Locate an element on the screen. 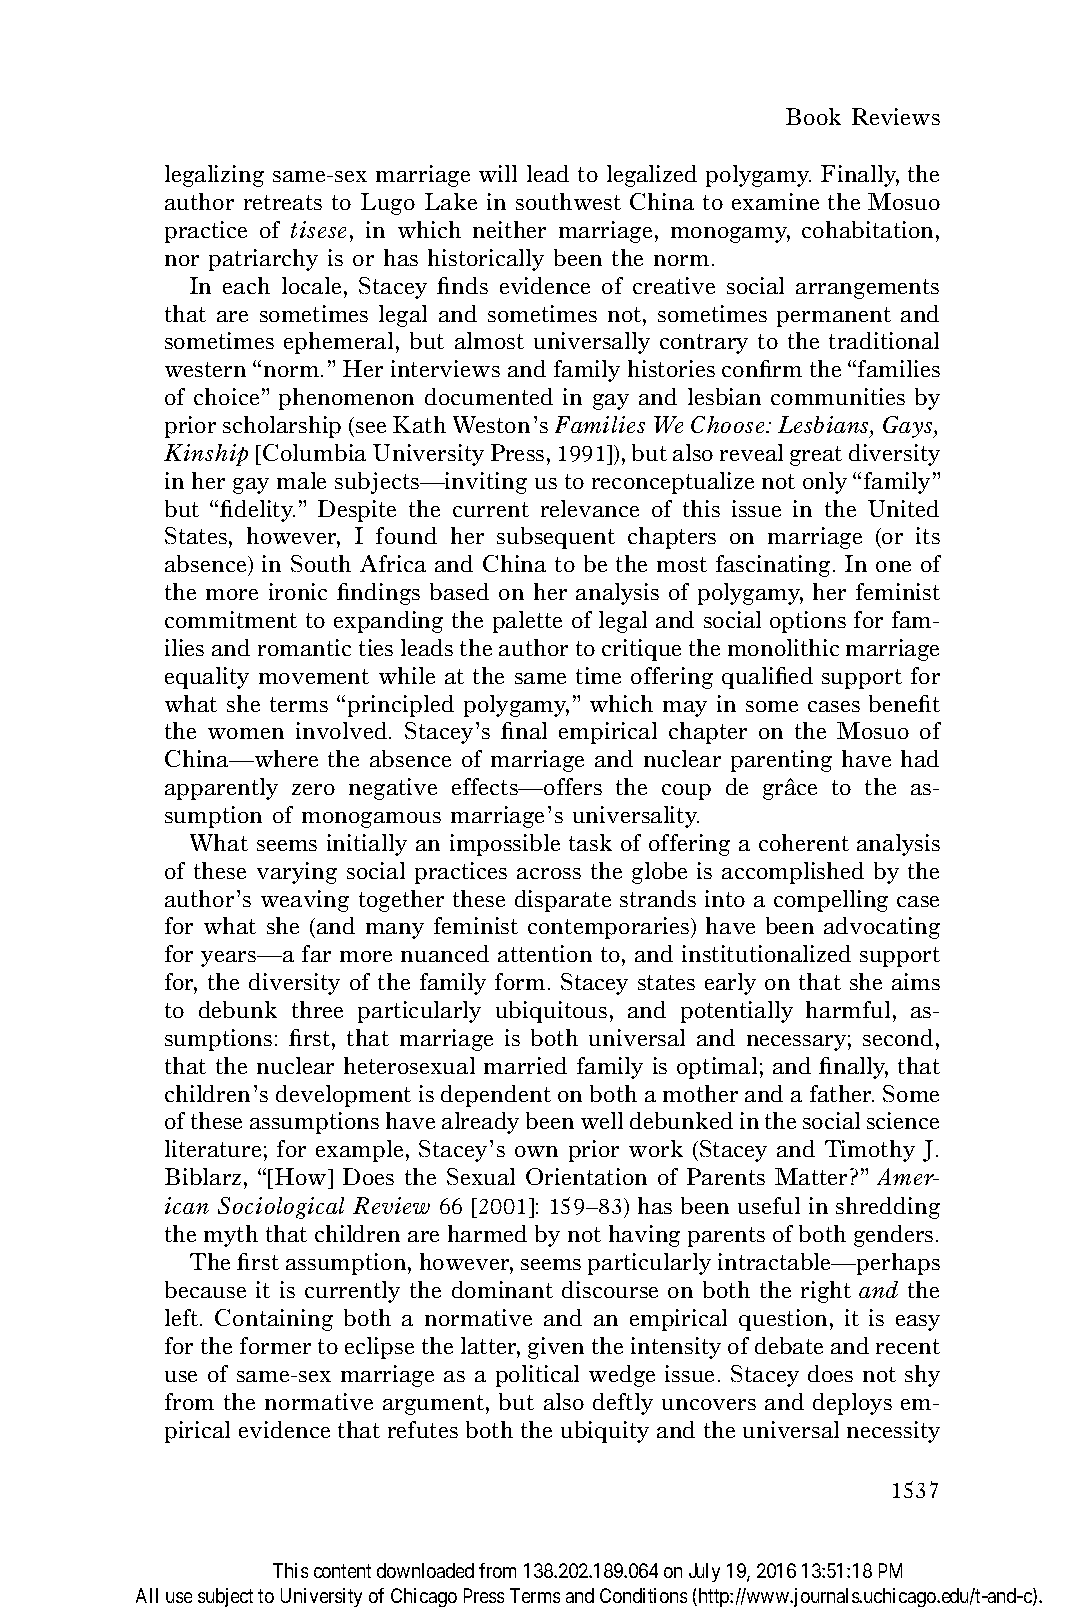 This screenshot has width=1079, height=1618. Containing is located at coordinates (274, 1320).
